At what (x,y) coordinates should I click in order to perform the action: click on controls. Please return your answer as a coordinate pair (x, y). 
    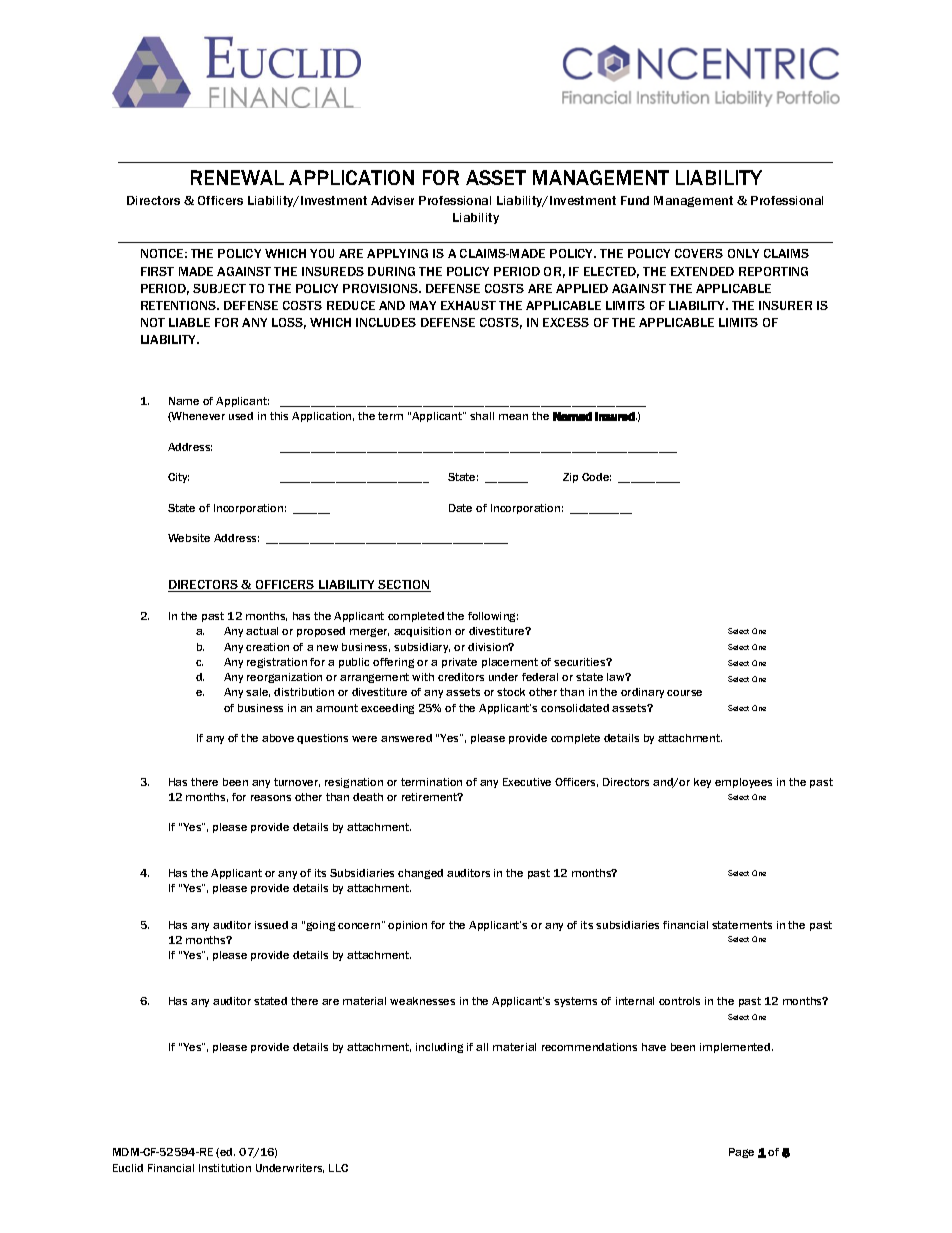
    Looking at the image, I should click on (679, 1001).
